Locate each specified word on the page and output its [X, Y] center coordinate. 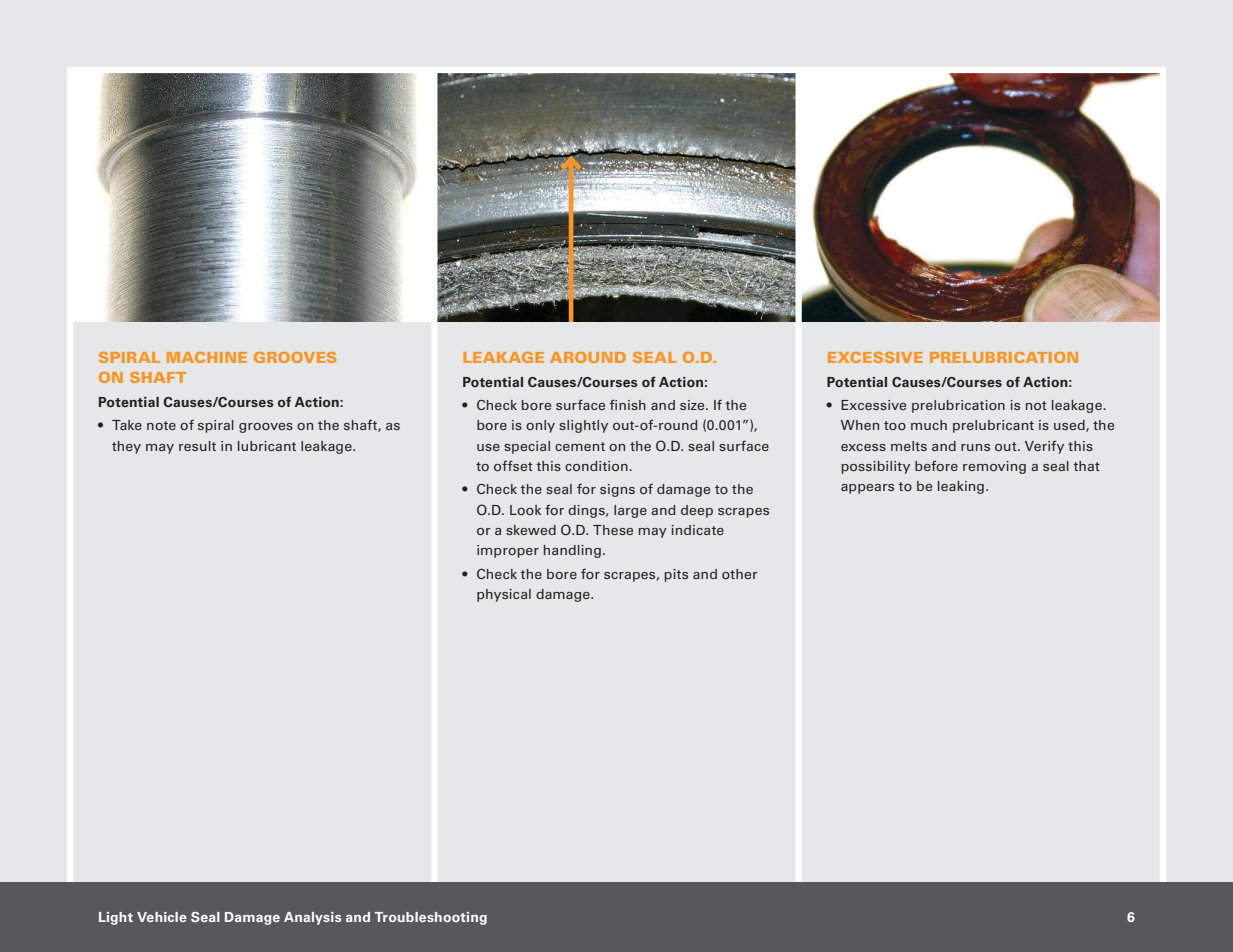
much [929, 425]
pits [676, 575]
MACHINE [207, 357]
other [740, 574]
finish [628, 404]
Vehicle [162, 917]
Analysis [312, 918]
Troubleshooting [431, 918]
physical [504, 595]
